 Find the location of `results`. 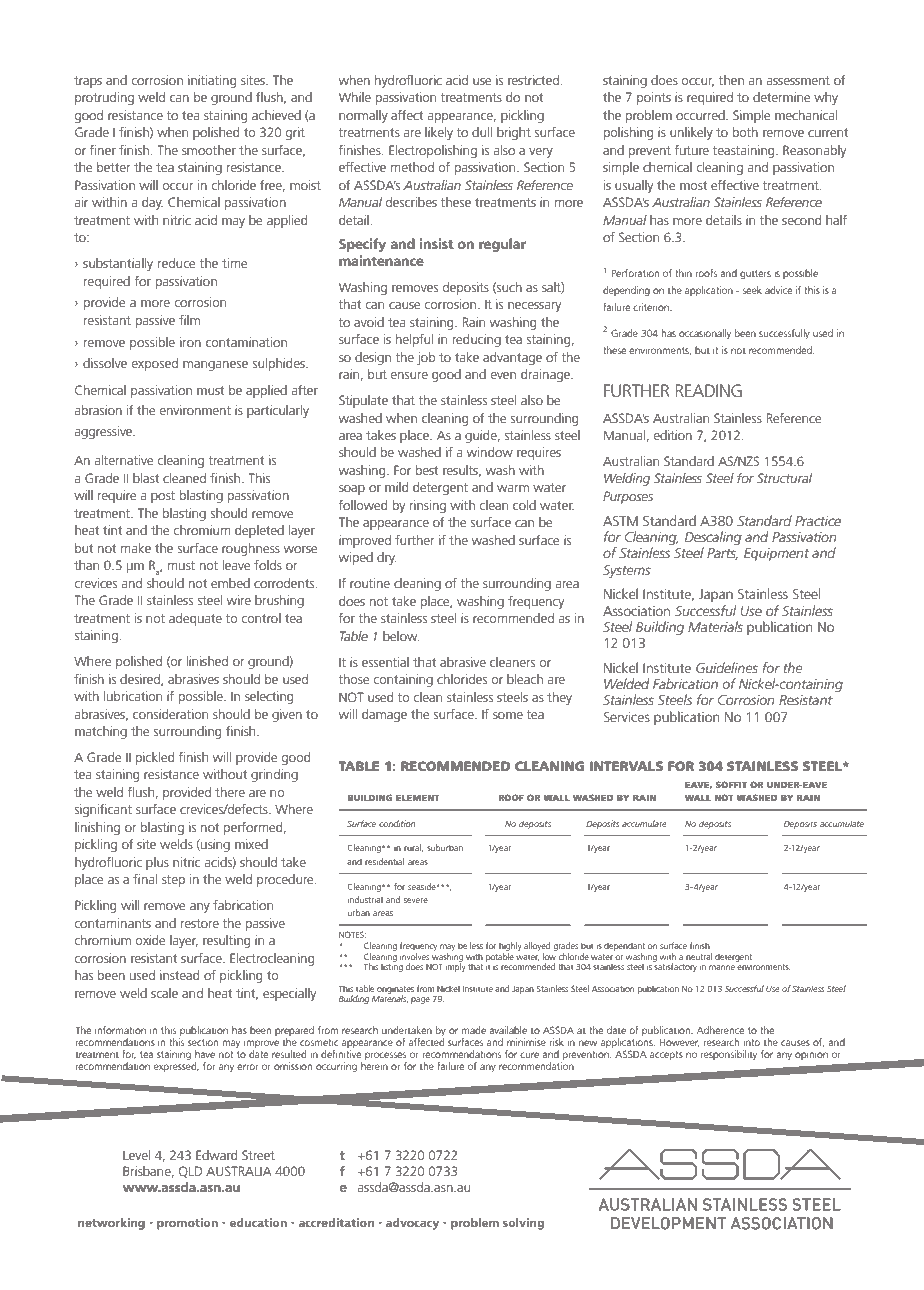

results is located at coordinates (462, 471).
